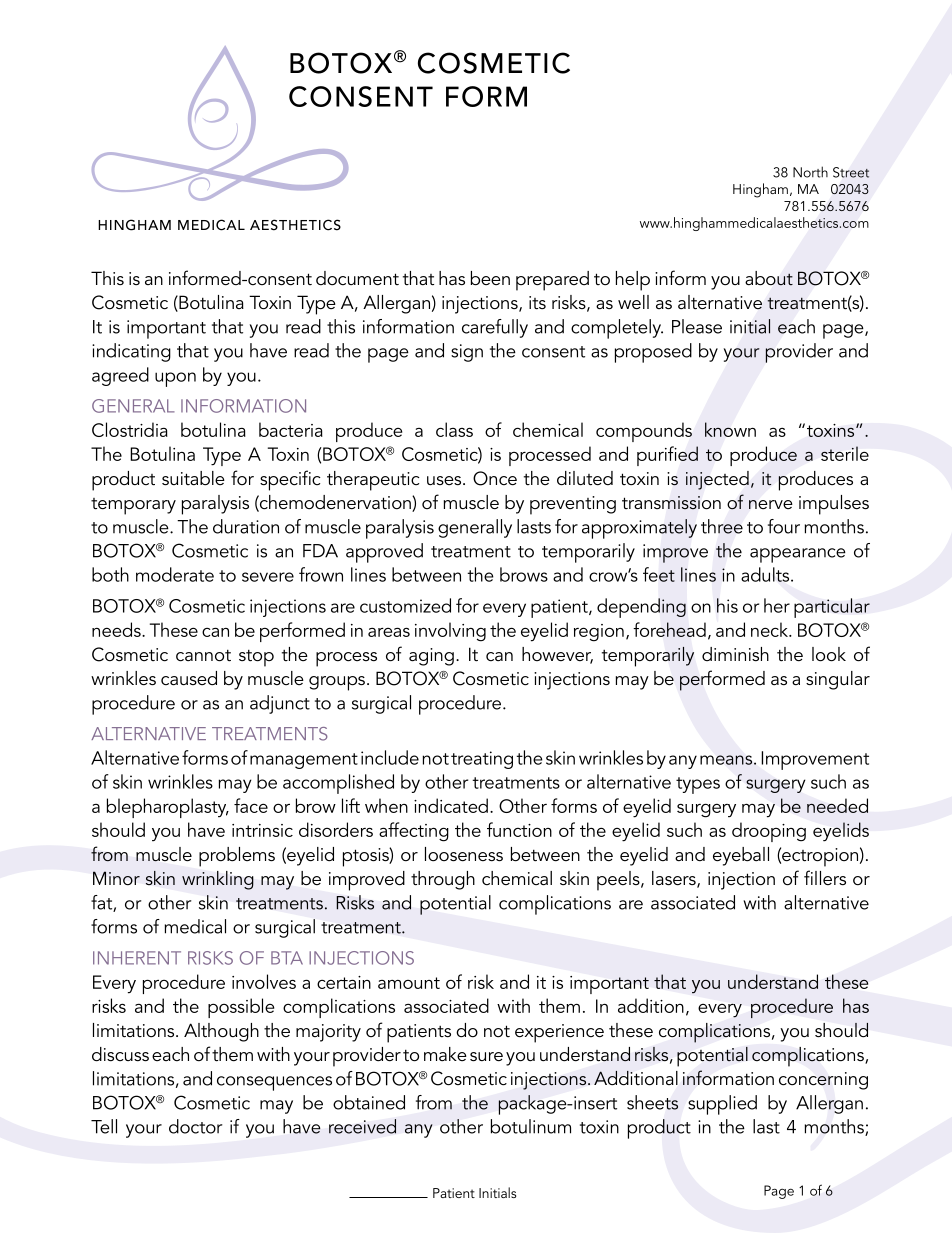  I want to click on North, so click(810, 172).
